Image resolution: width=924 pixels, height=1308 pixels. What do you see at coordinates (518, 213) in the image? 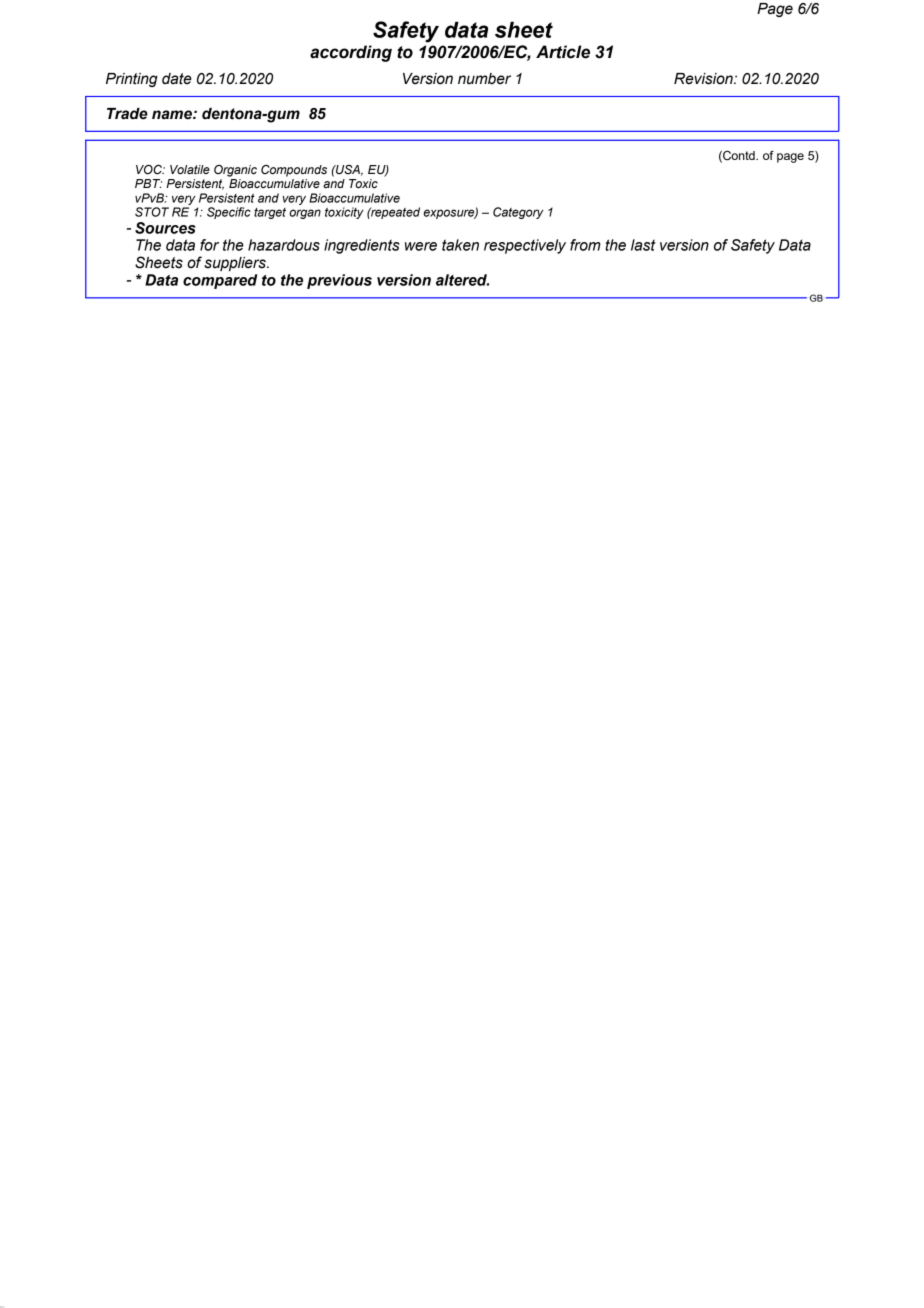
I see `Category` at bounding box center [518, 213].
